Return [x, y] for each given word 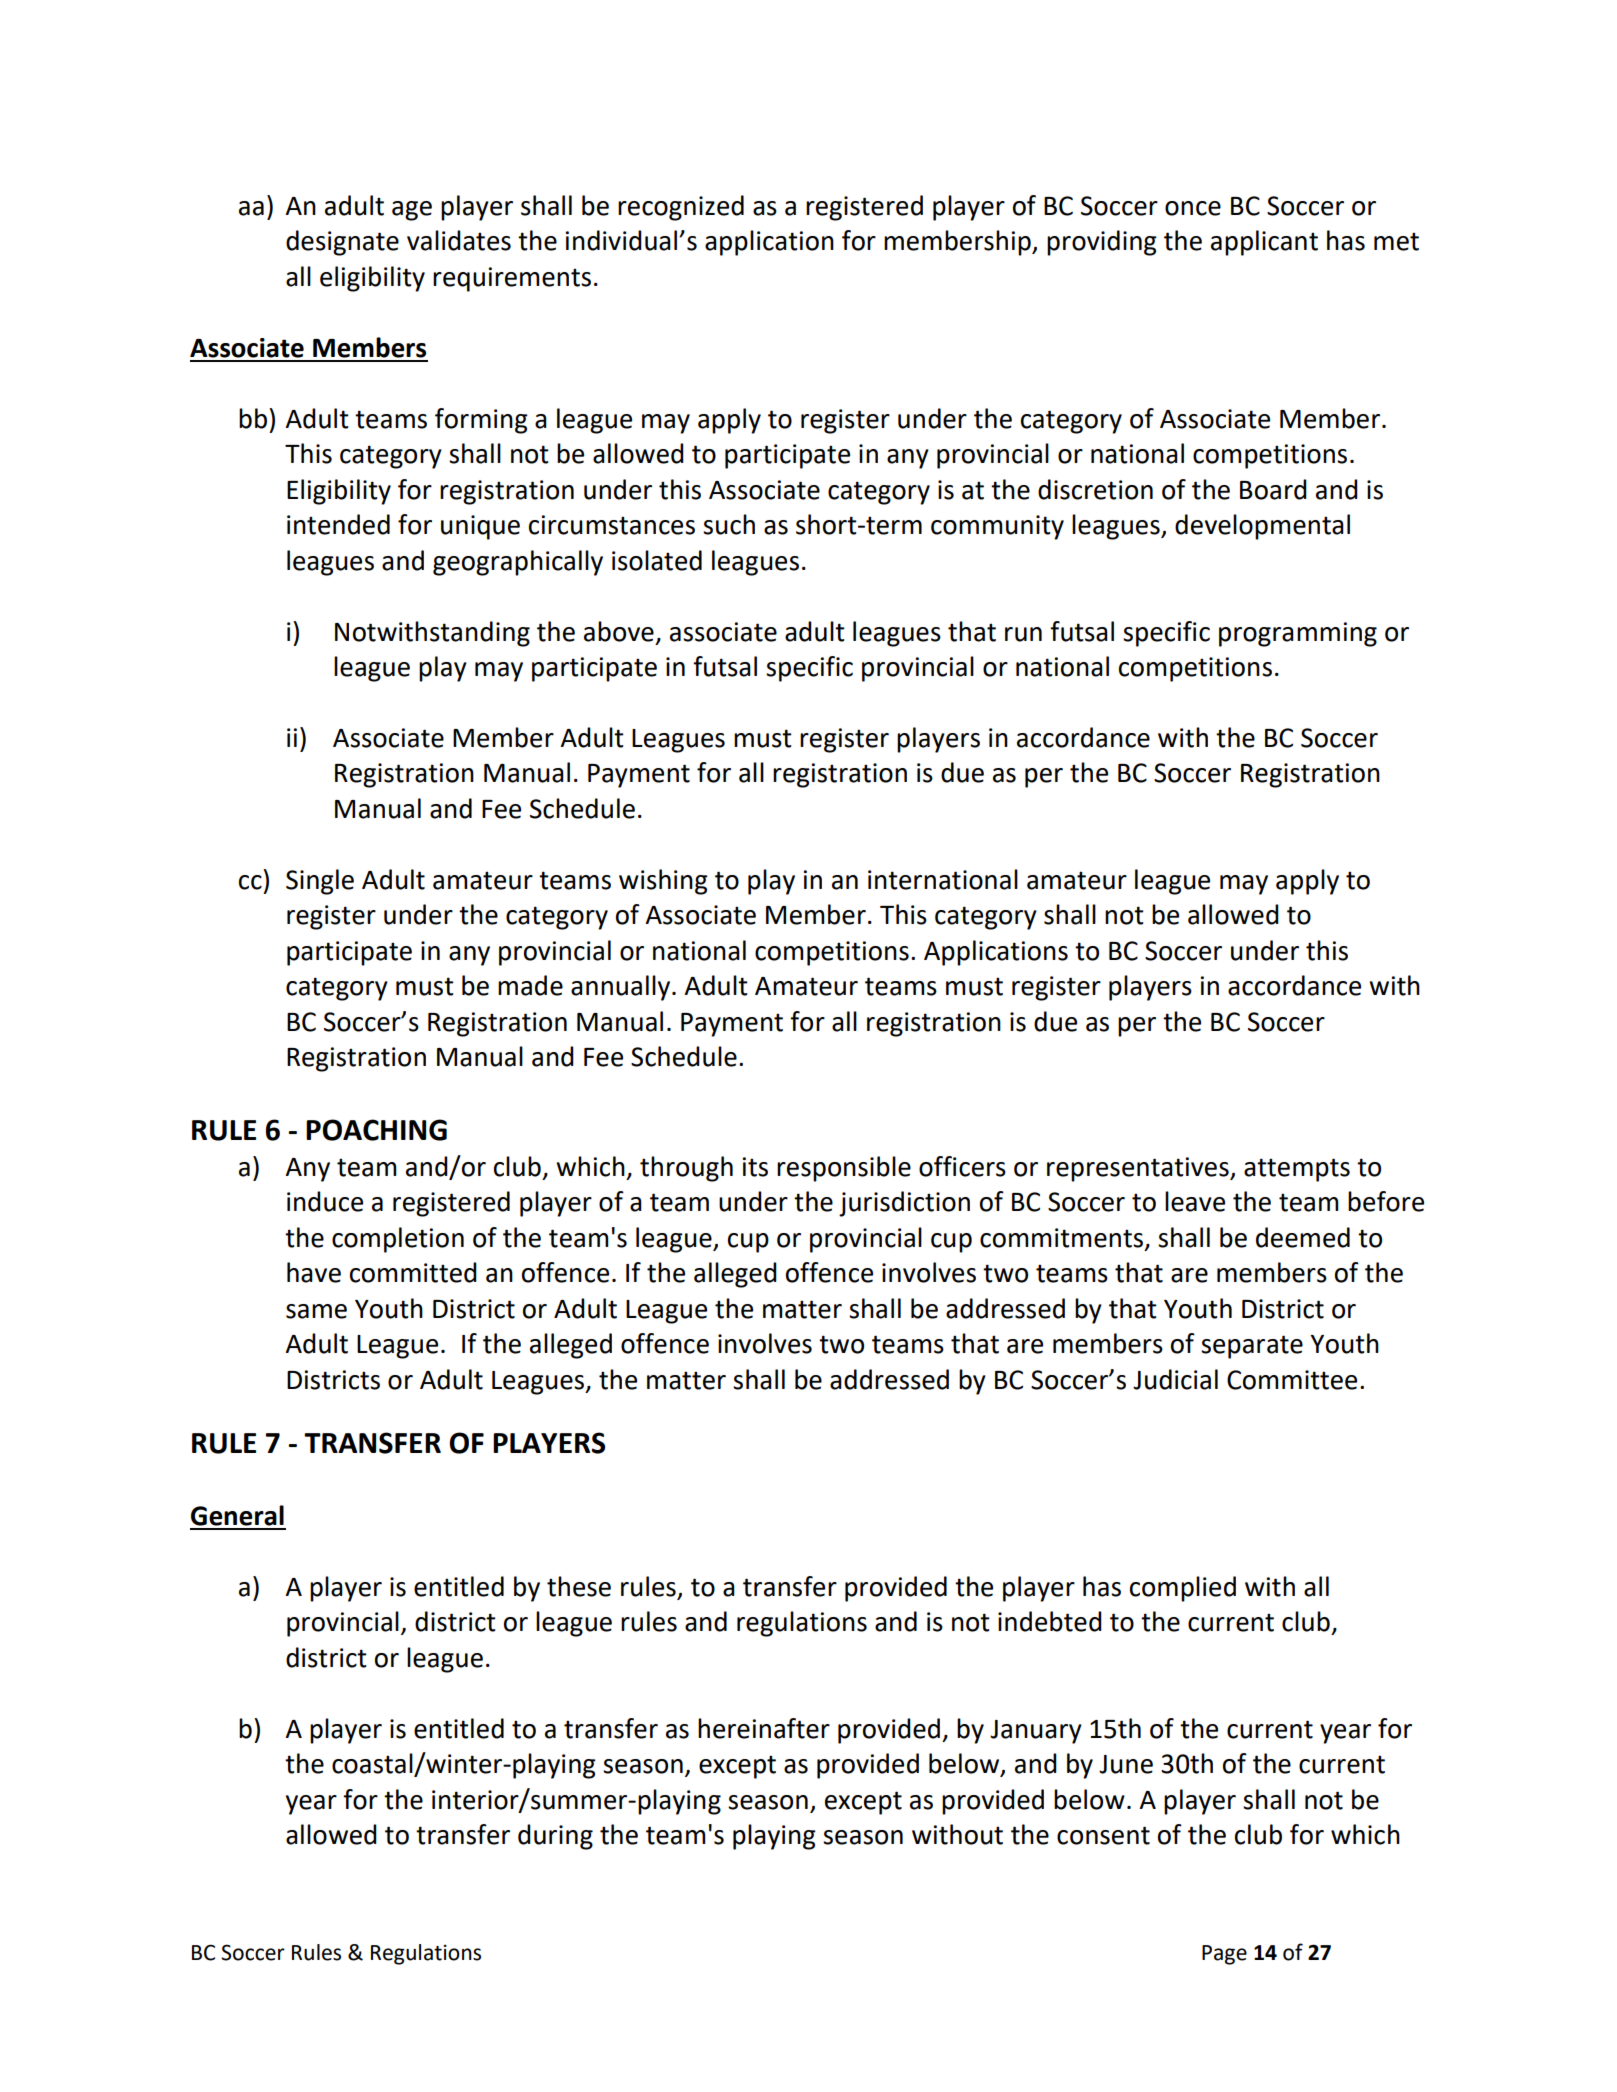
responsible [844, 1169]
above [619, 631]
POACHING [376, 1130]
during [555, 1837]
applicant [1264, 243]
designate [342, 243]
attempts [1297, 1170]
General [237, 1515]
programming [1298, 634]
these [579, 1586]
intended [338, 524]
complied [1183, 1589]
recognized [681, 208]
